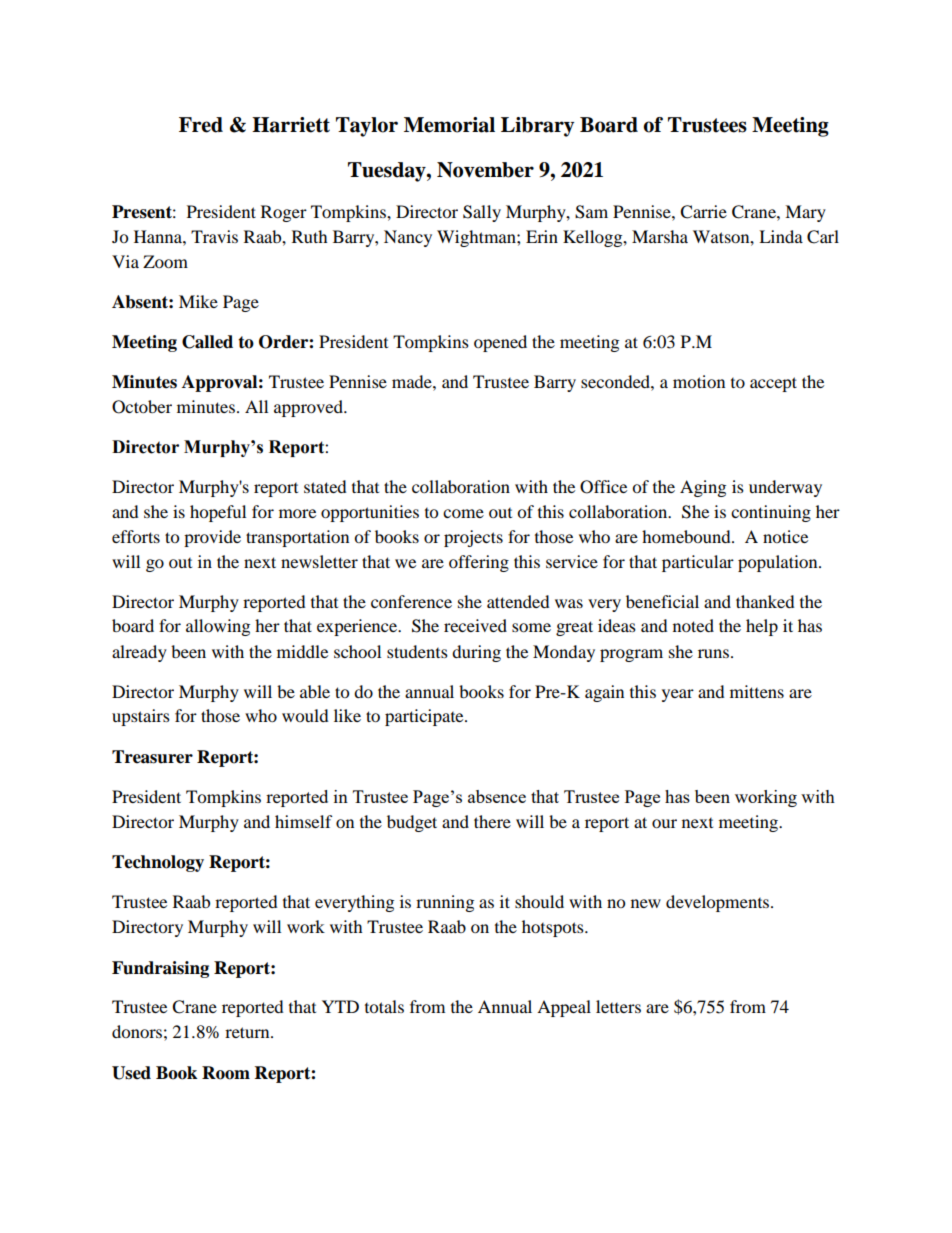 Image resolution: width=952 pixels, height=1233 pixels. What do you see at coordinates (485, 170) in the screenshot?
I see `November` at bounding box center [485, 170].
